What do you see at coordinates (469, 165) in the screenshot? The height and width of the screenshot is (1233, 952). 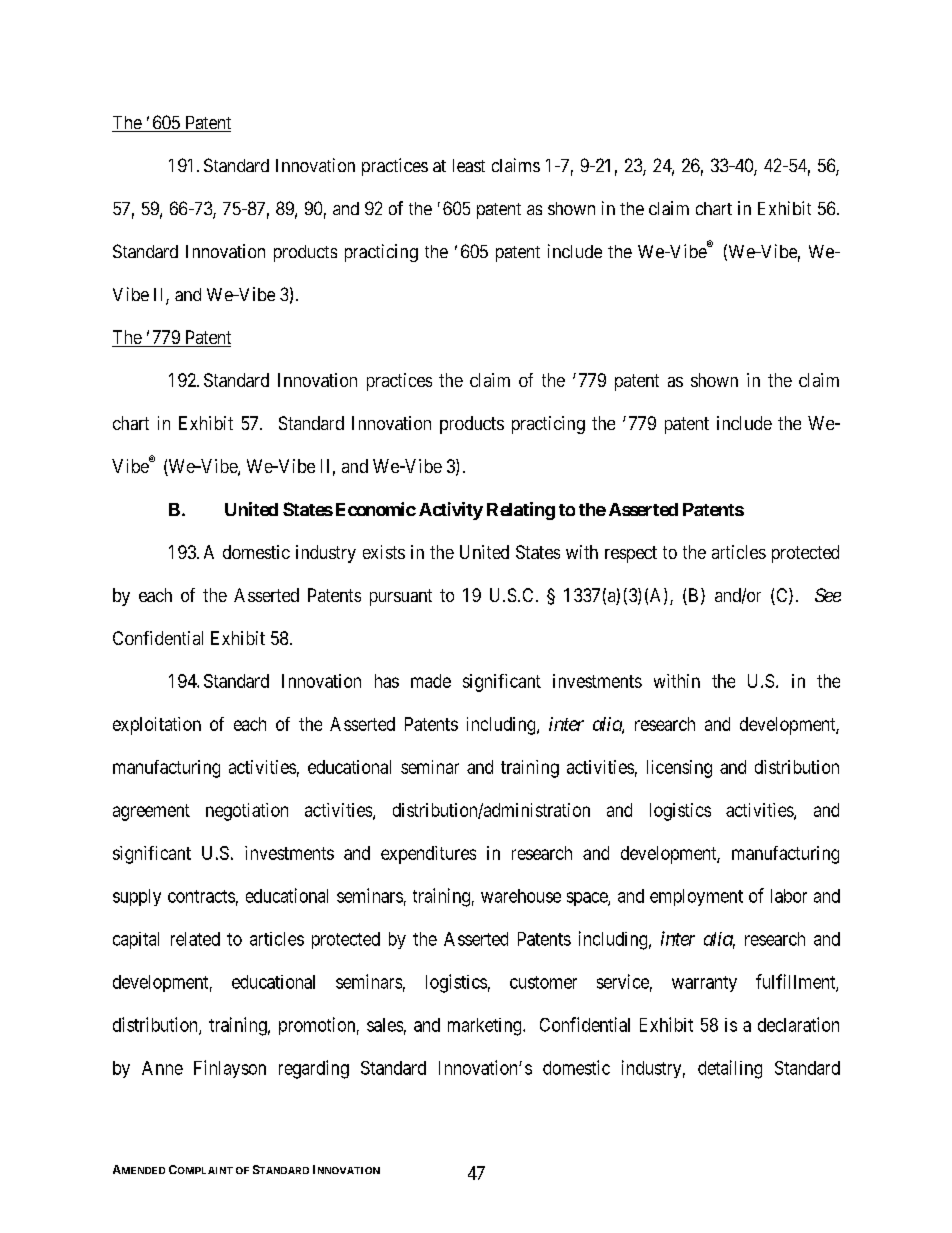 I see `least` at bounding box center [469, 165].
